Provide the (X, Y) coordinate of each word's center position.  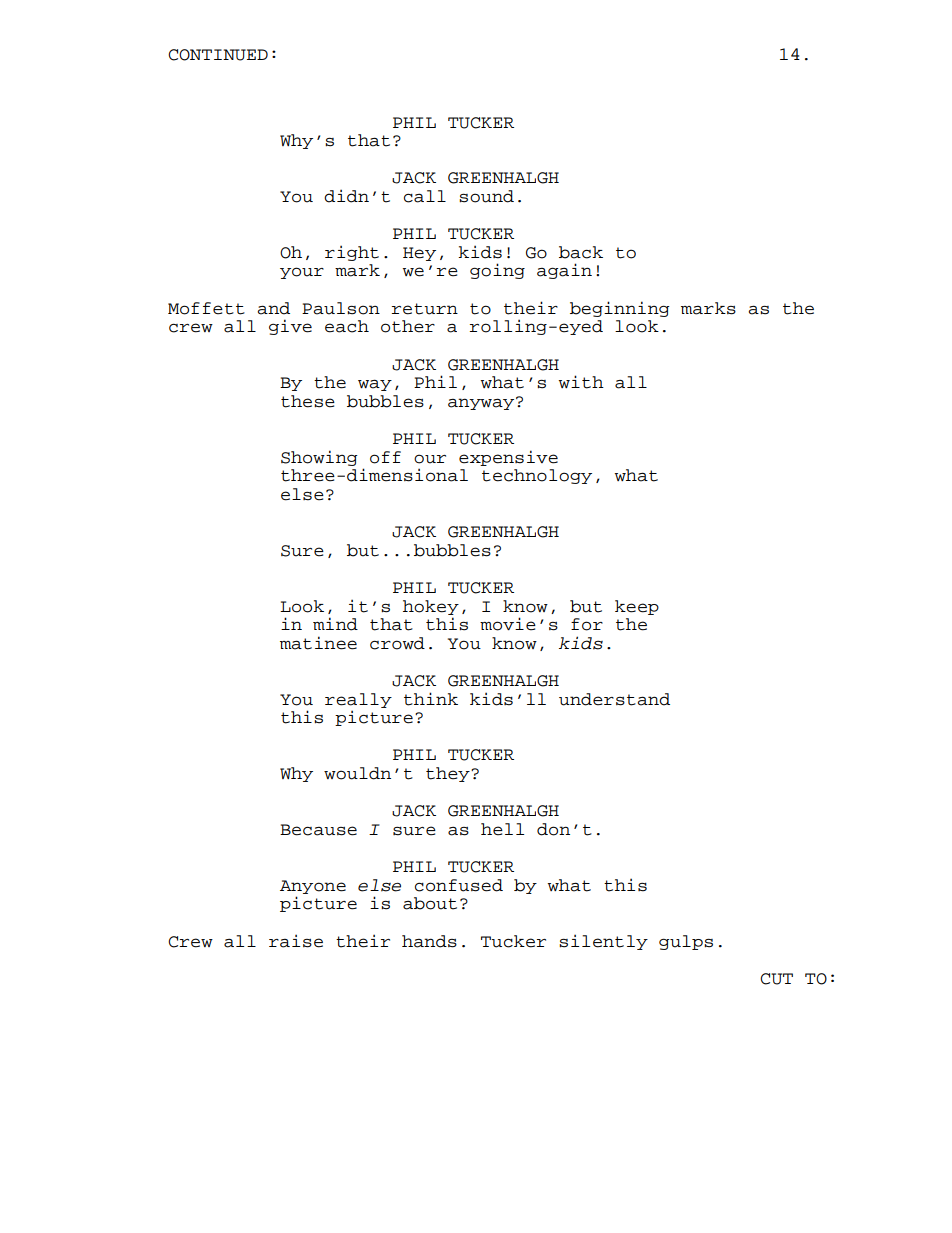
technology (537, 476)
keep (637, 607)
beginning (620, 309)
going (497, 271)
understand (614, 699)
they (449, 774)
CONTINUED (218, 55)
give (290, 327)
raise (296, 941)
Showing (319, 458)
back (581, 252)
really (358, 700)
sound (486, 196)
